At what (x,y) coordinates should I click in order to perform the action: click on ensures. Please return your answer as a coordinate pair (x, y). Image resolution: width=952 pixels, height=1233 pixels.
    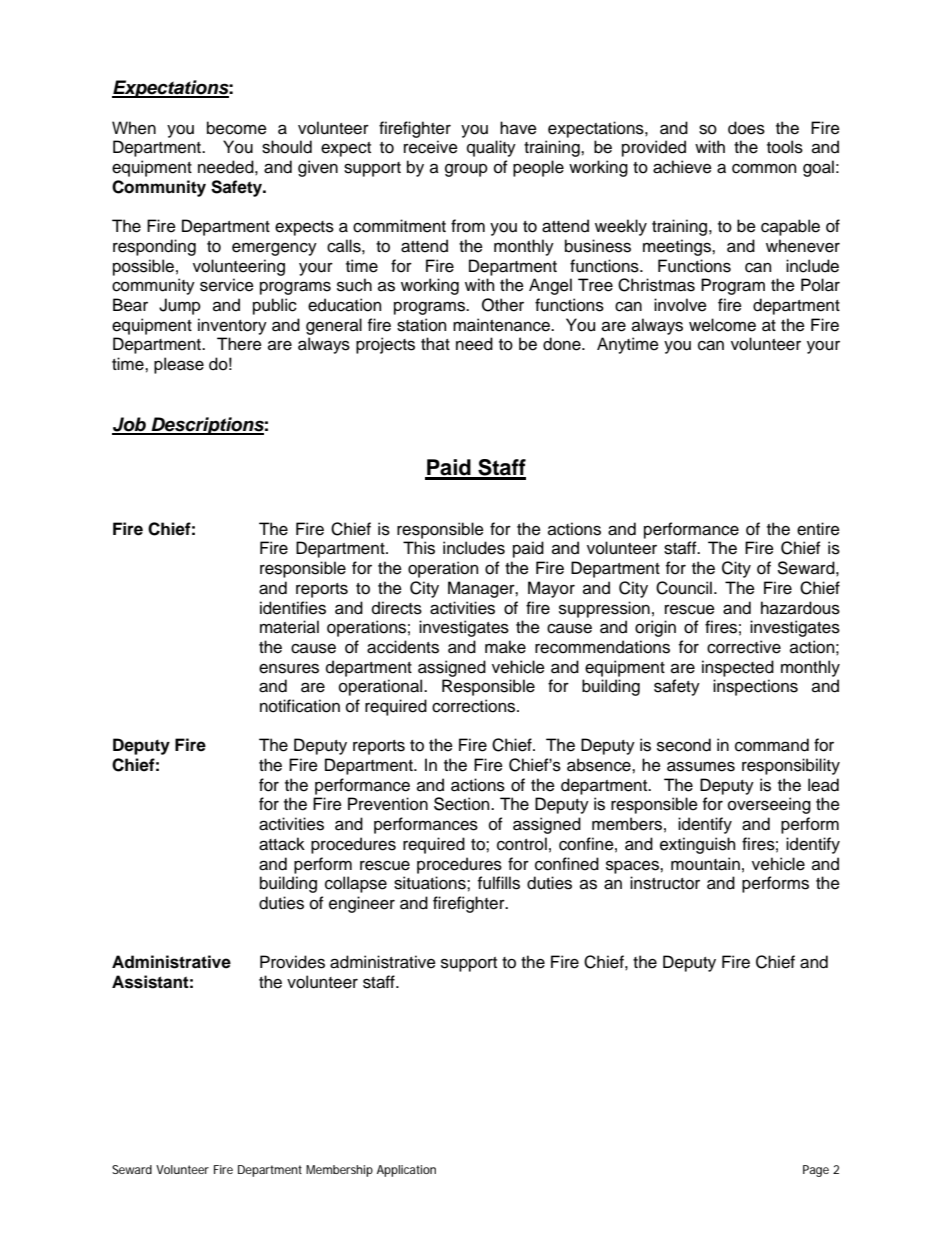
    Looking at the image, I should click on (289, 669).
